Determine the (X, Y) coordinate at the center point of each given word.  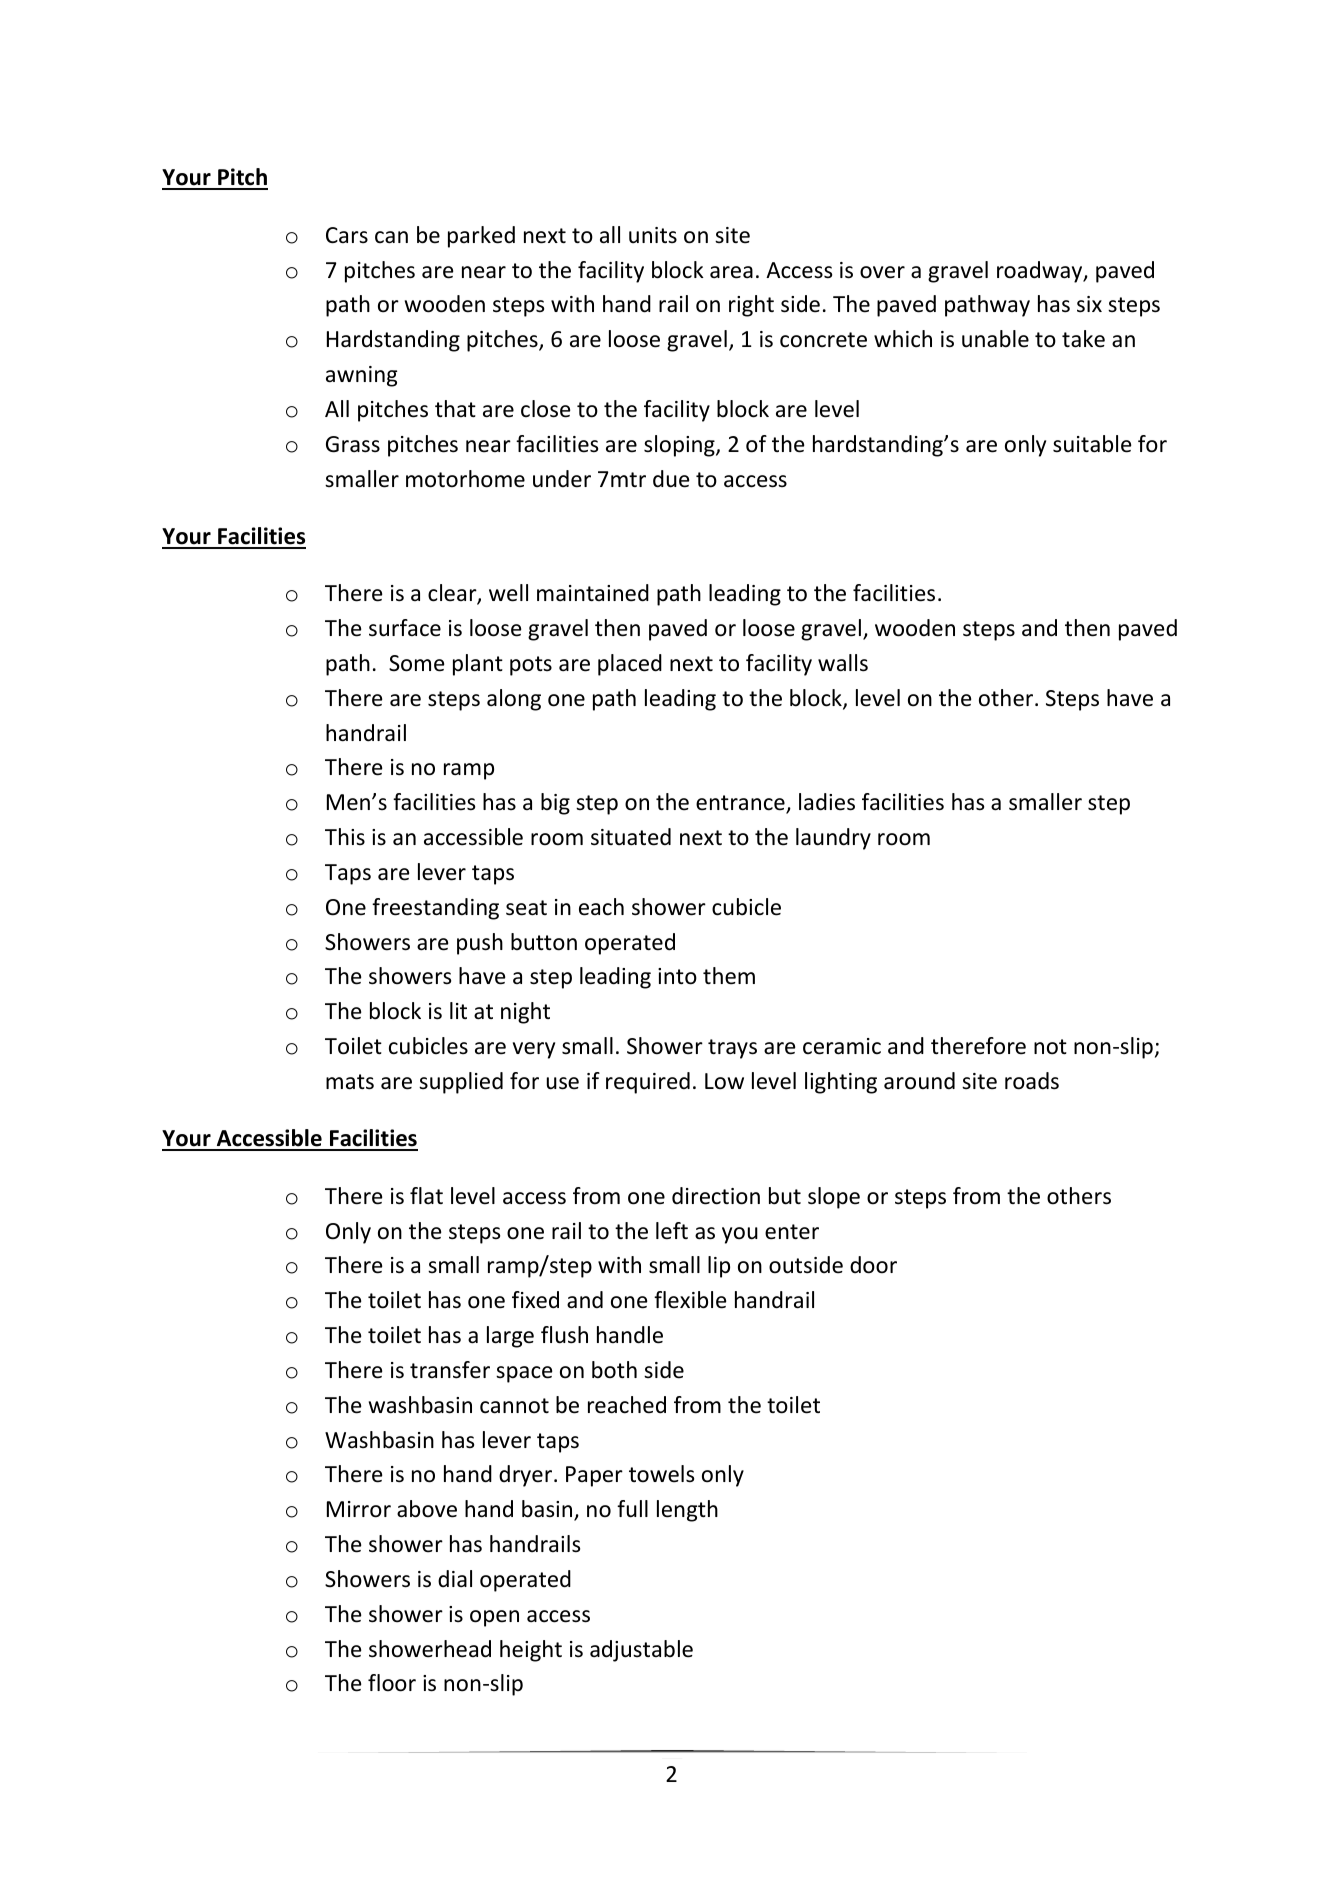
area (731, 272)
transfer (450, 1370)
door (873, 1265)
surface (405, 628)
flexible (690, 1300)
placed (630, 665)
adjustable (641, 1651)
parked (481, 237)
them (729, 976)
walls (843, 663)
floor (392, 1683)
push (480, 944)
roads (1032, 1081)
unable (995, 339)
